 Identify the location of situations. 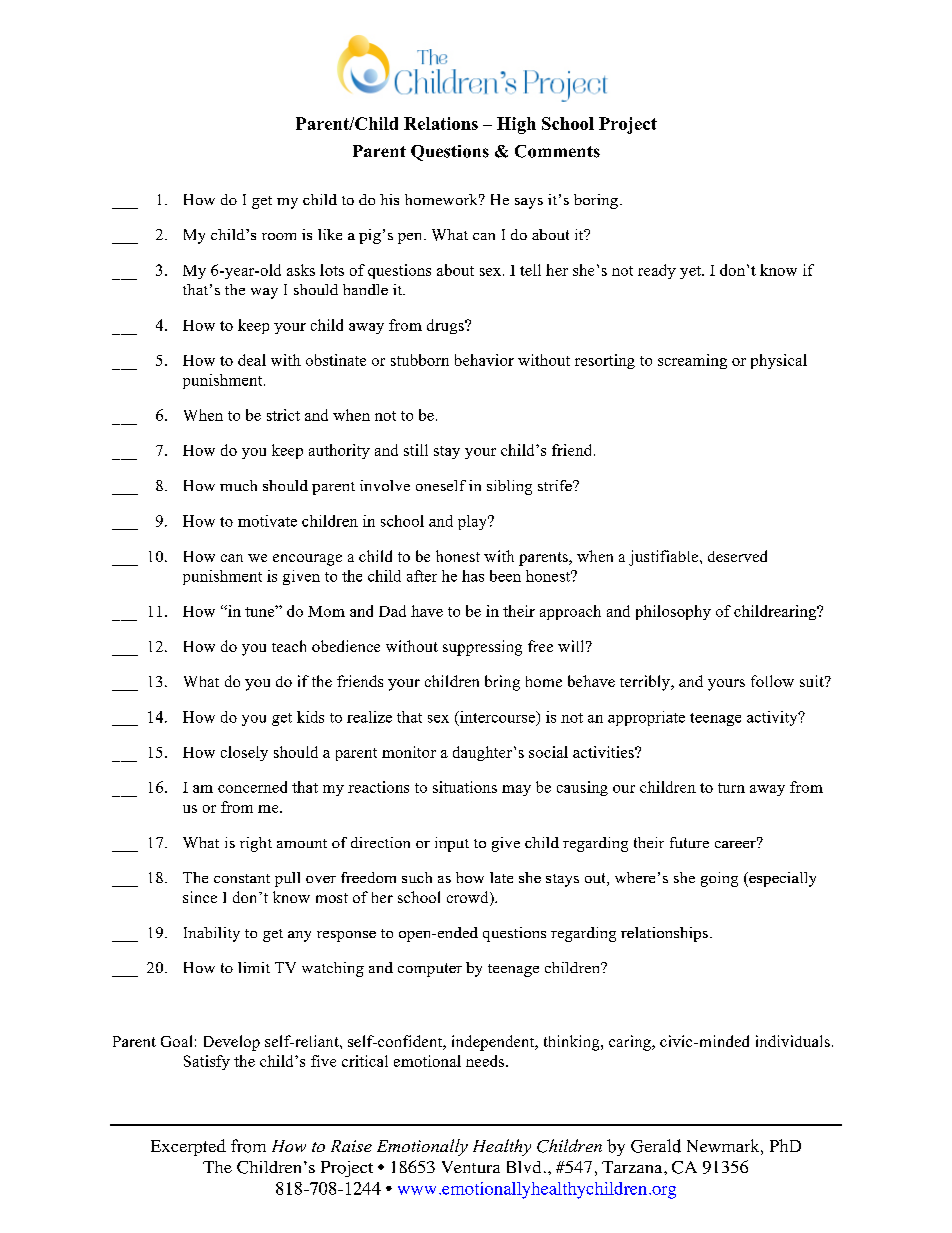
(465, 787).
